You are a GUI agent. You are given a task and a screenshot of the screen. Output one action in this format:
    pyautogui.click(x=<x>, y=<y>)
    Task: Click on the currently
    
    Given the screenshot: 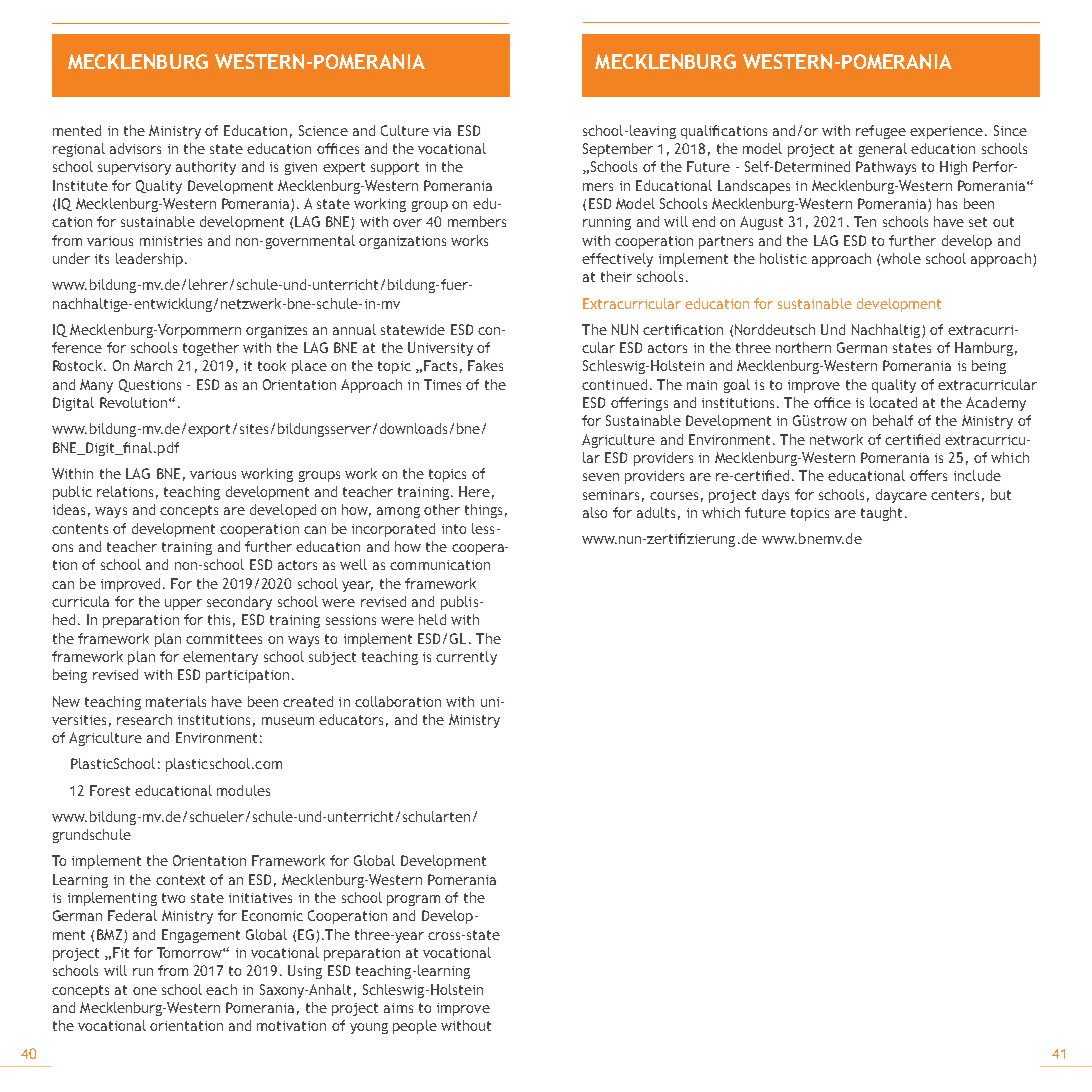 What is the action you would take?
    pyautogui.click(x=466, y=658)
